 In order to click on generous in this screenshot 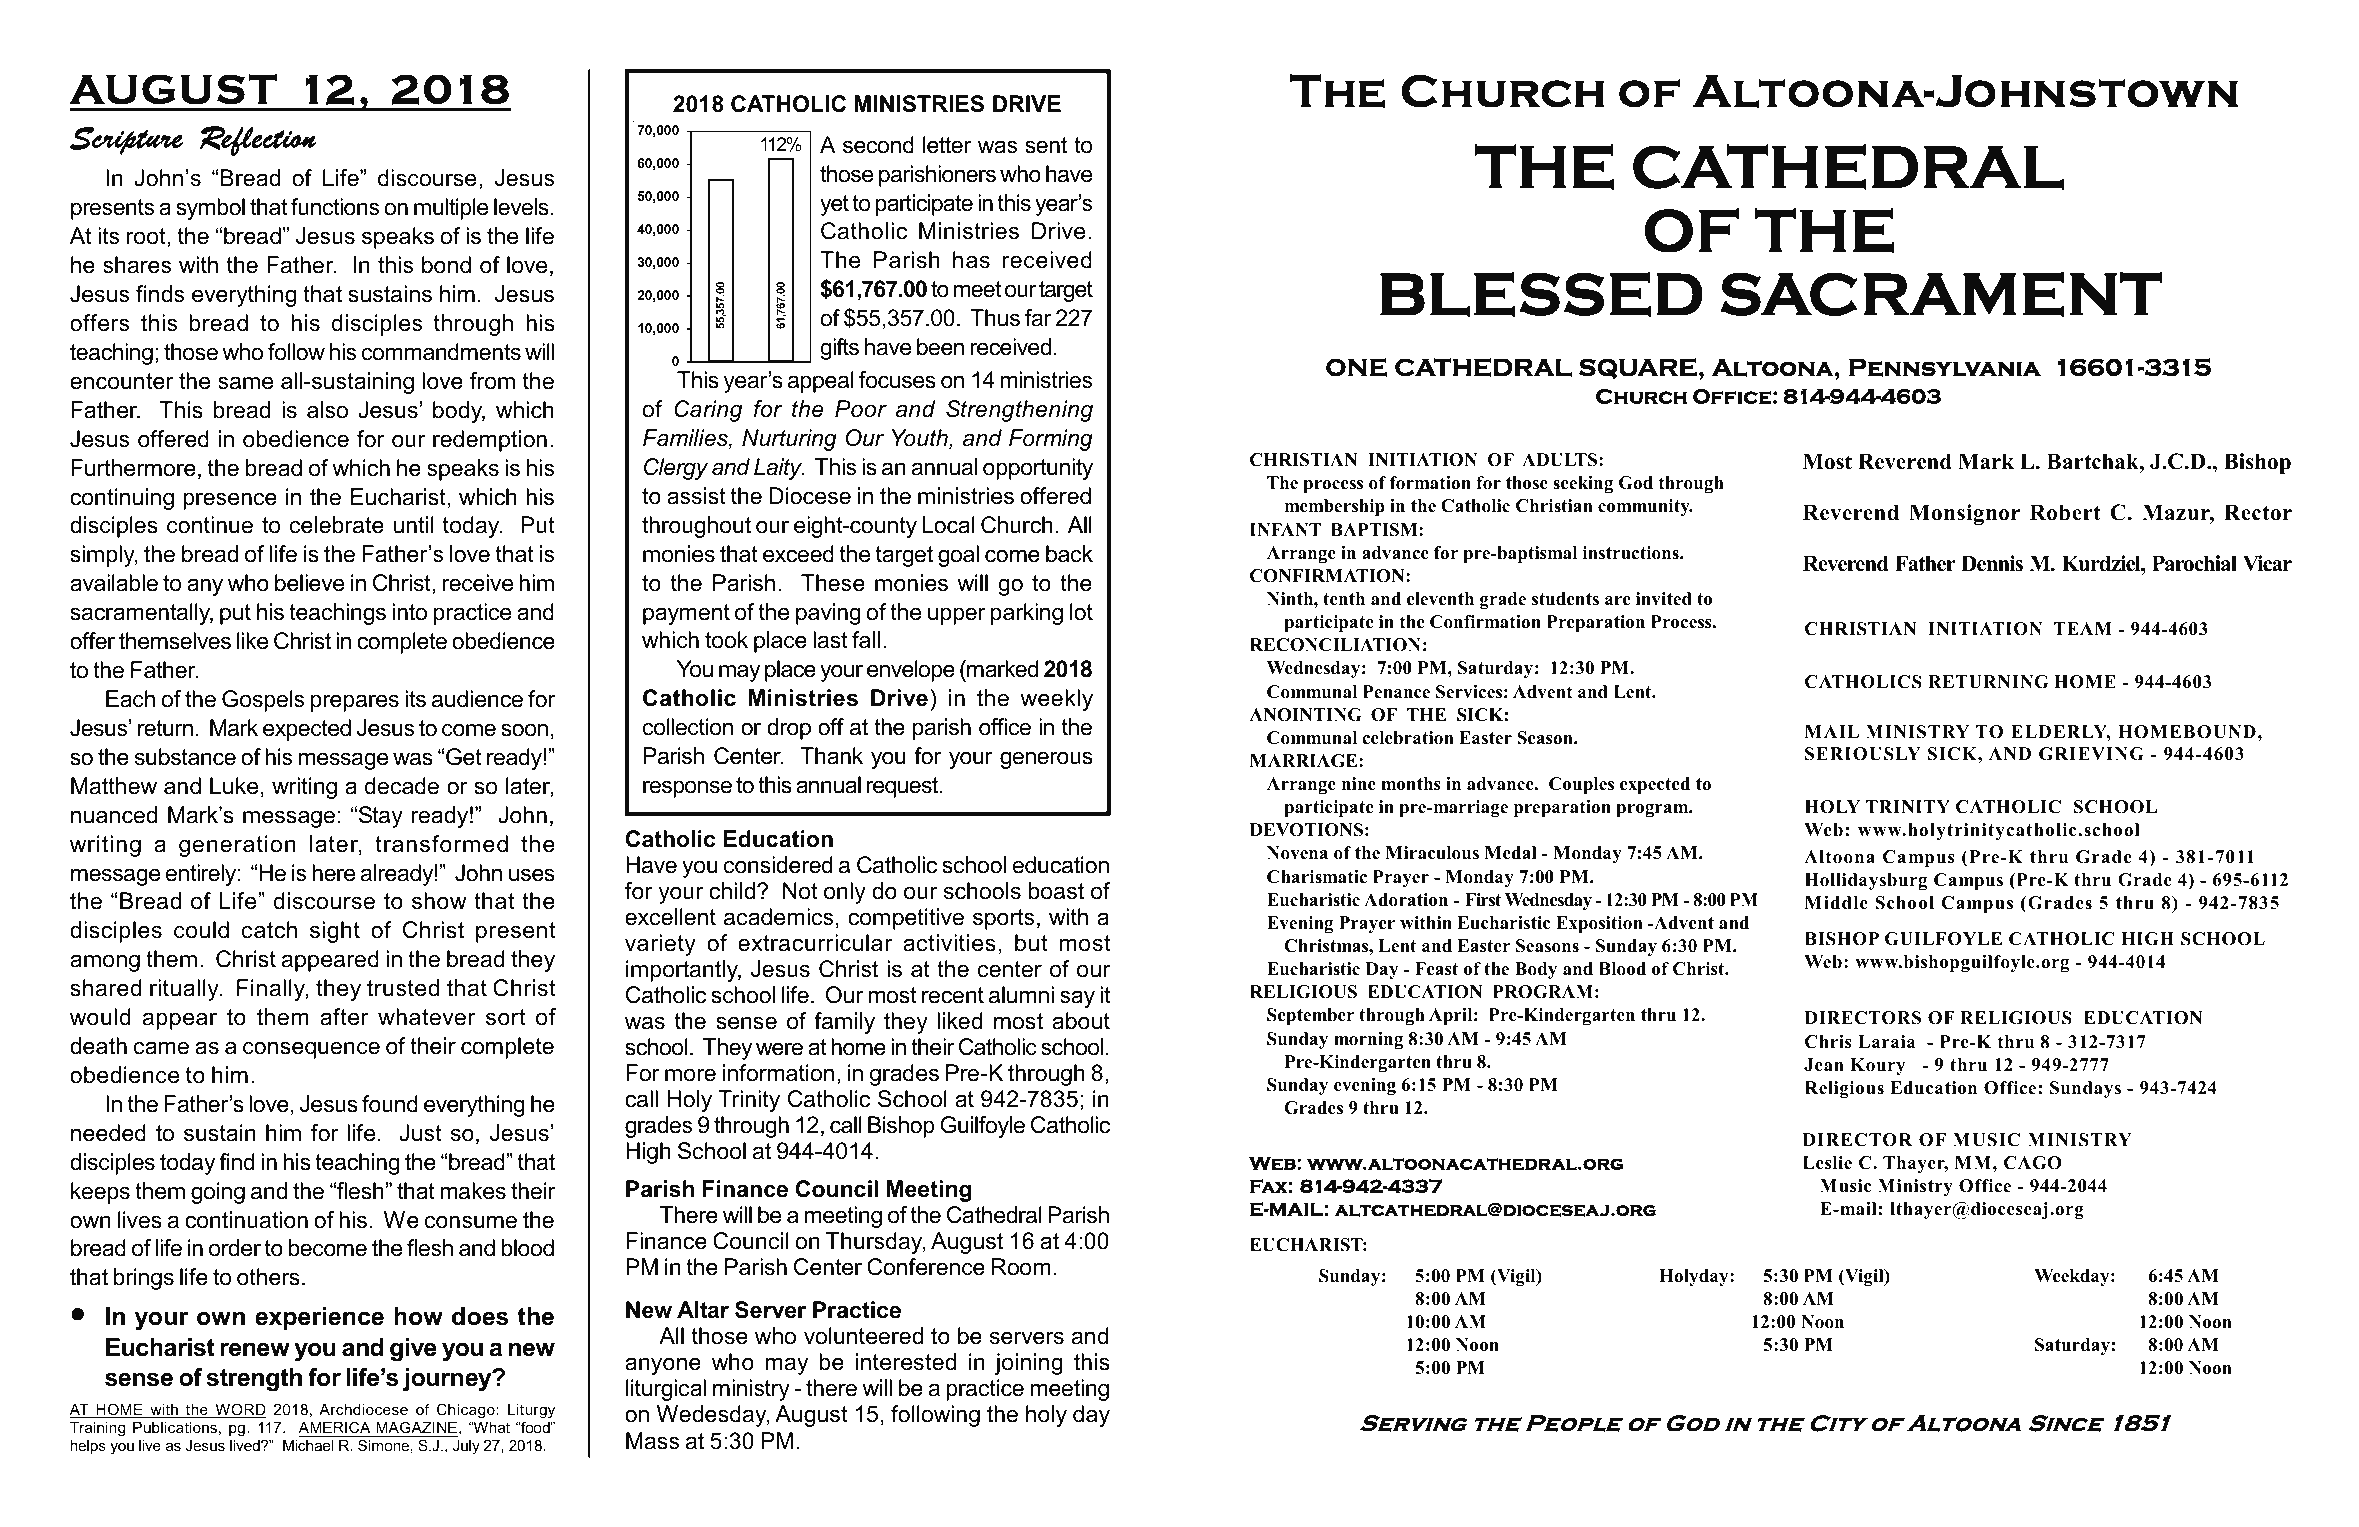, I will do `click(1046, 760)`.
